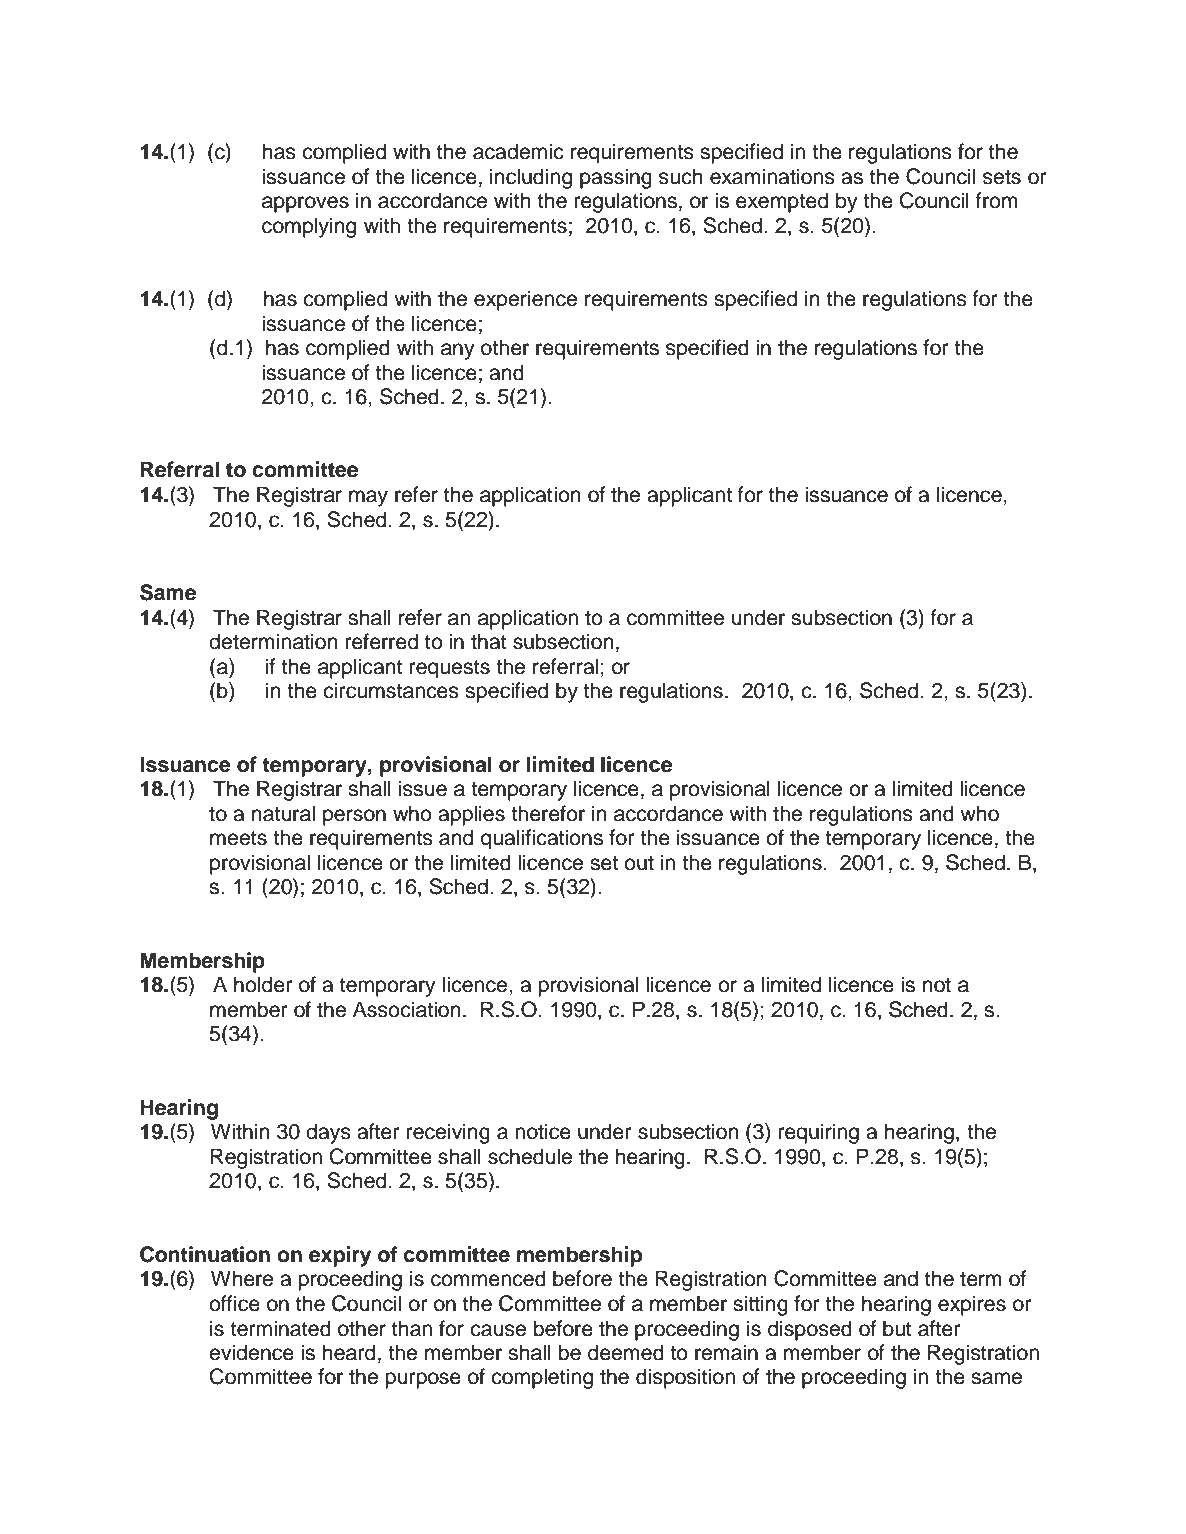 This page has height=1534, width=1186. Describe the element at coordinates (616, 178) in the page. I see `passing` at that location.
